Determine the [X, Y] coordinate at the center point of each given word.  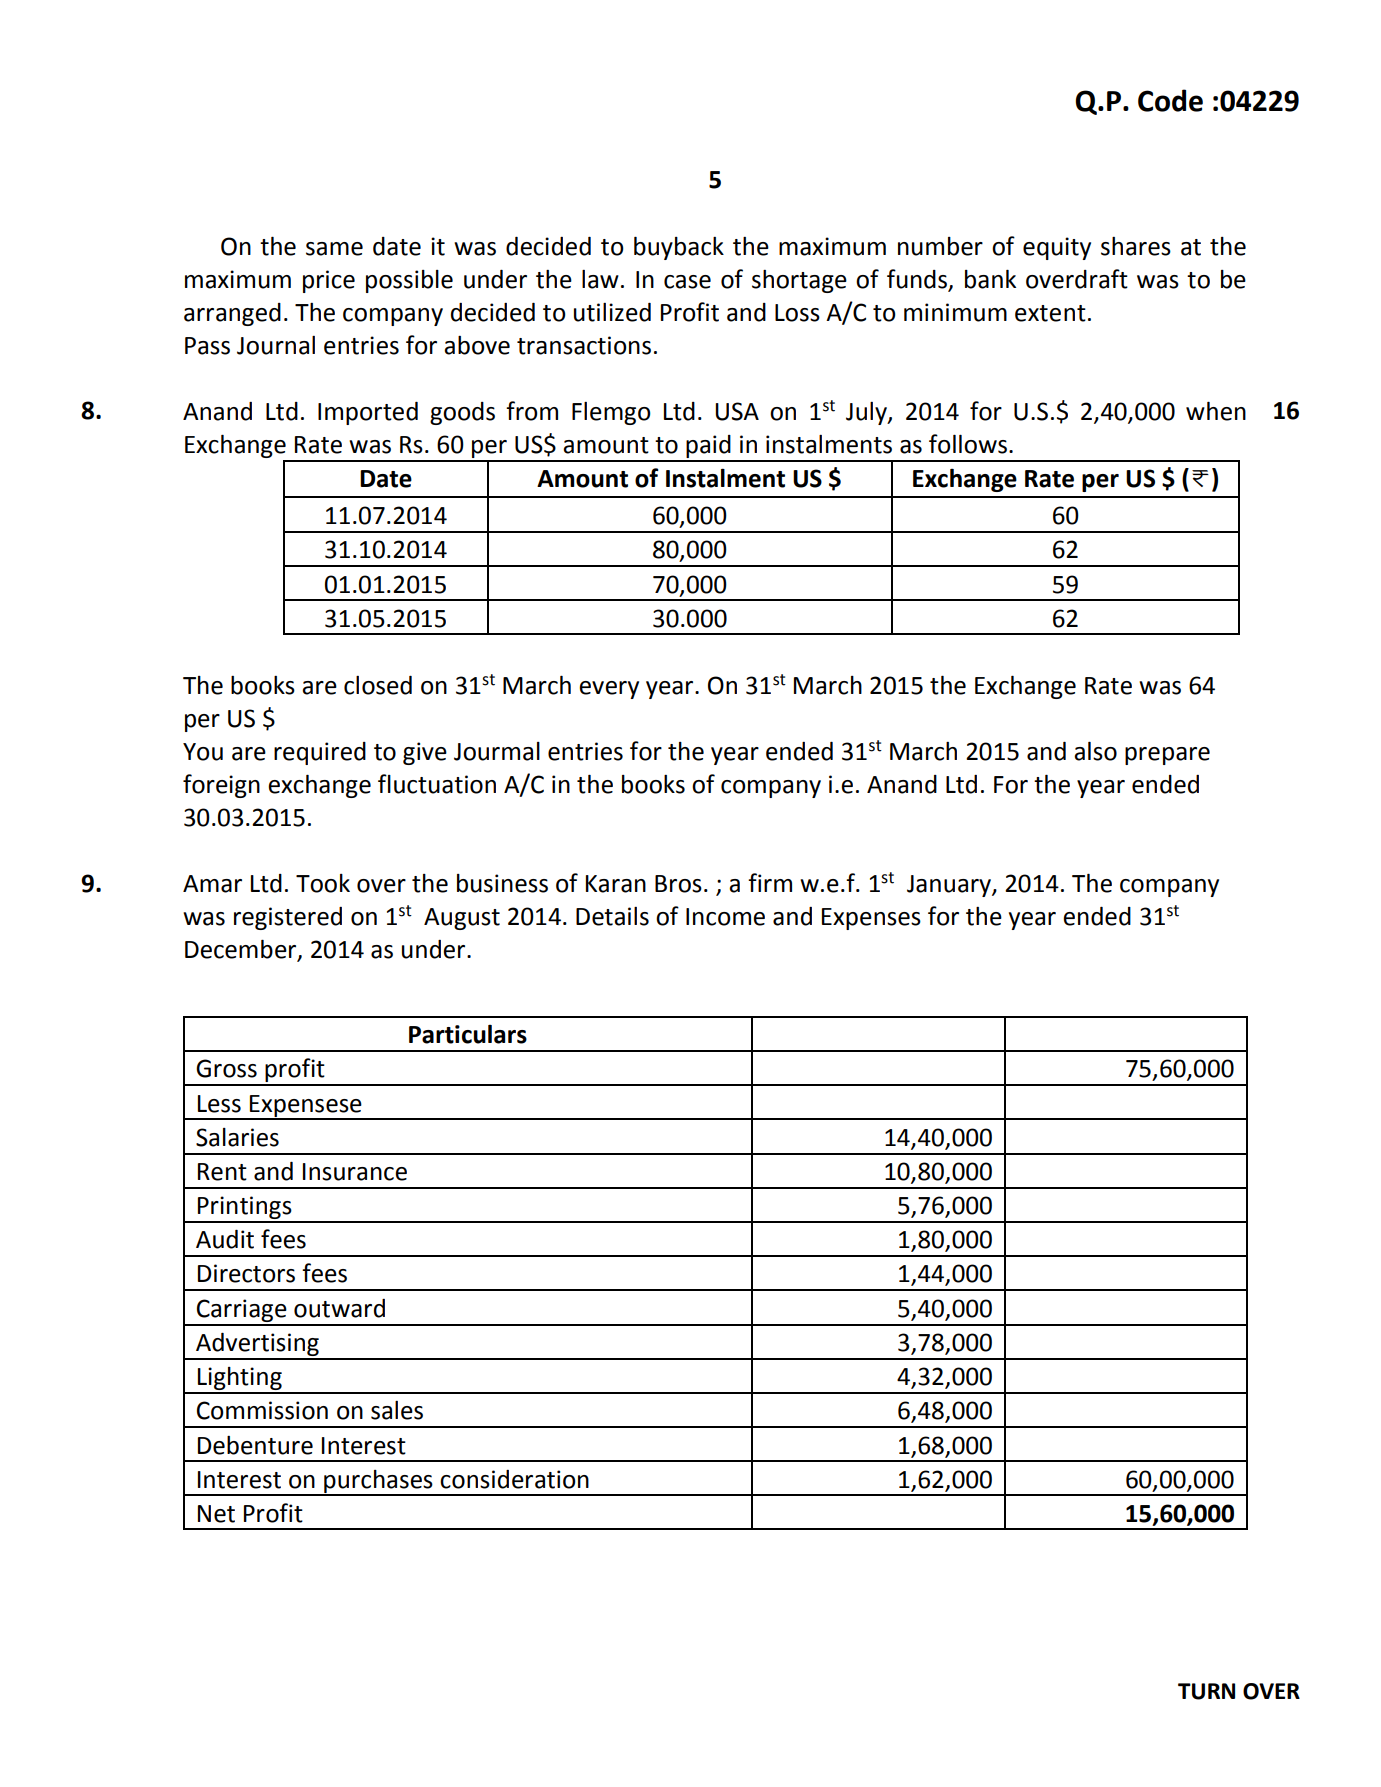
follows [968, 444]
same [334, 249]
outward [339, 1308]
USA [737, 411]
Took [323, 883]
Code [1170, 100]
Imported [368, 413]
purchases [378, 1482]
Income [725, 917]
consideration [514, 1479]
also [1095, 751]
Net [216, 1514]
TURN [1206, 1691]
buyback [679, 248]
